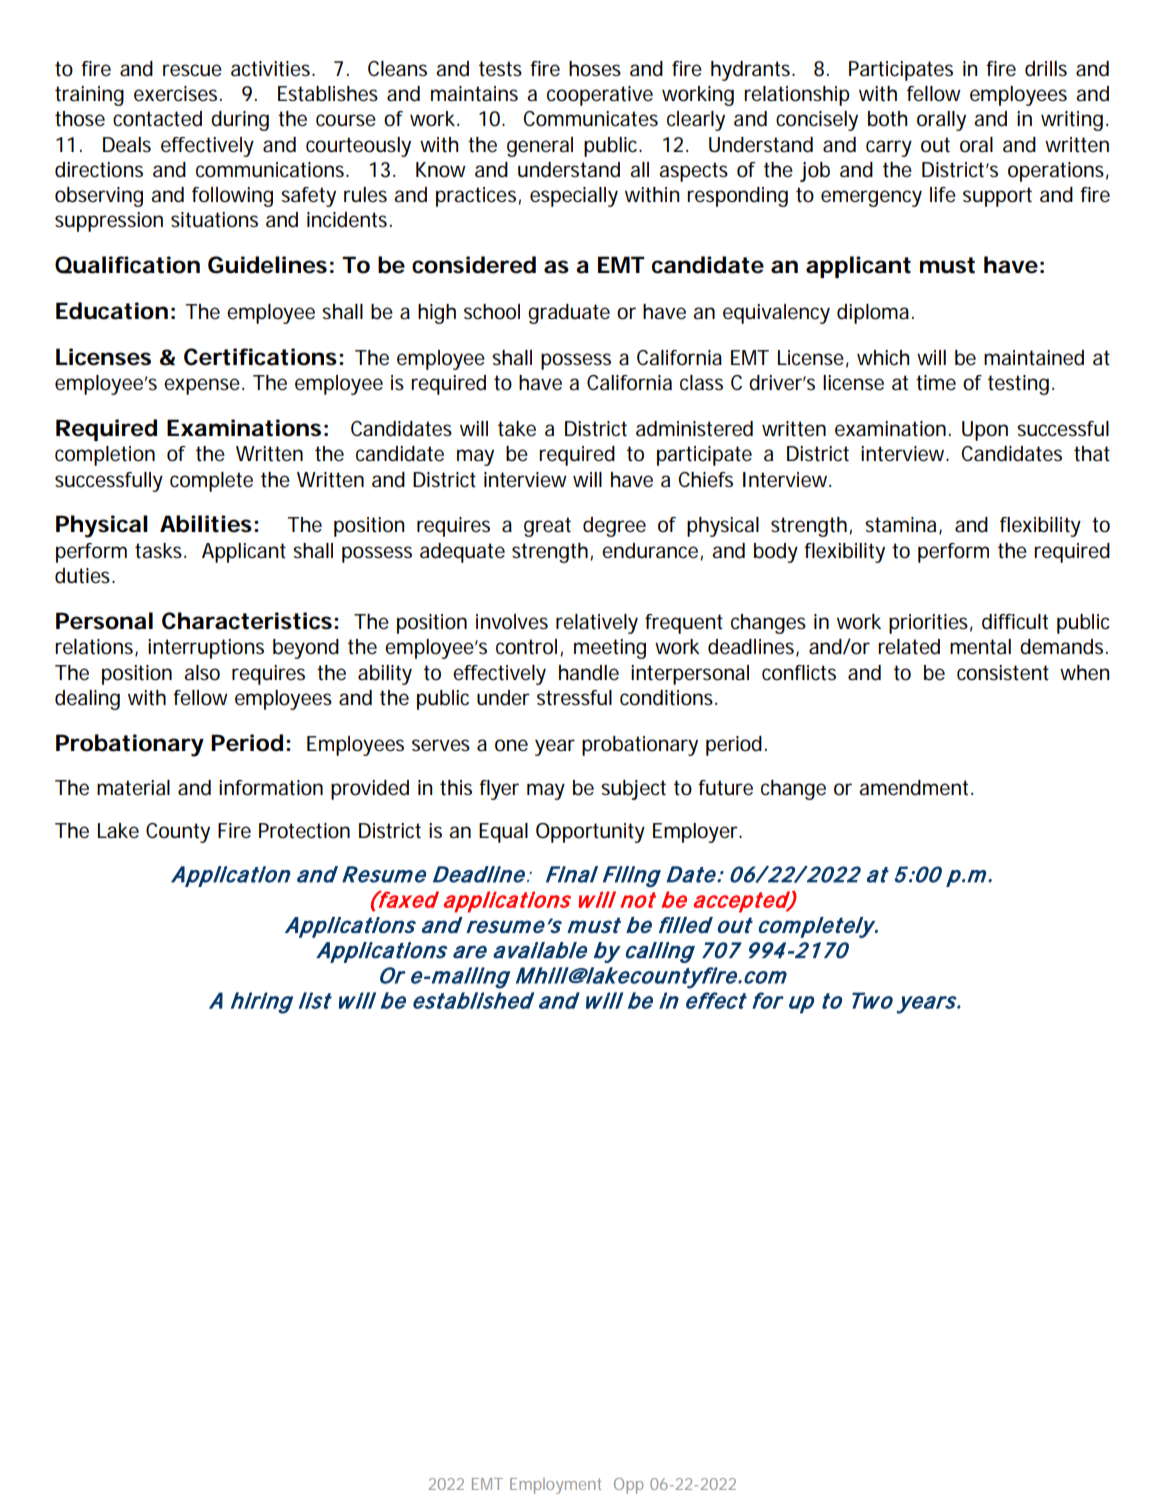 The width and height of the page is (1165, 1507). I want to click on subject, so click(633, 790).
